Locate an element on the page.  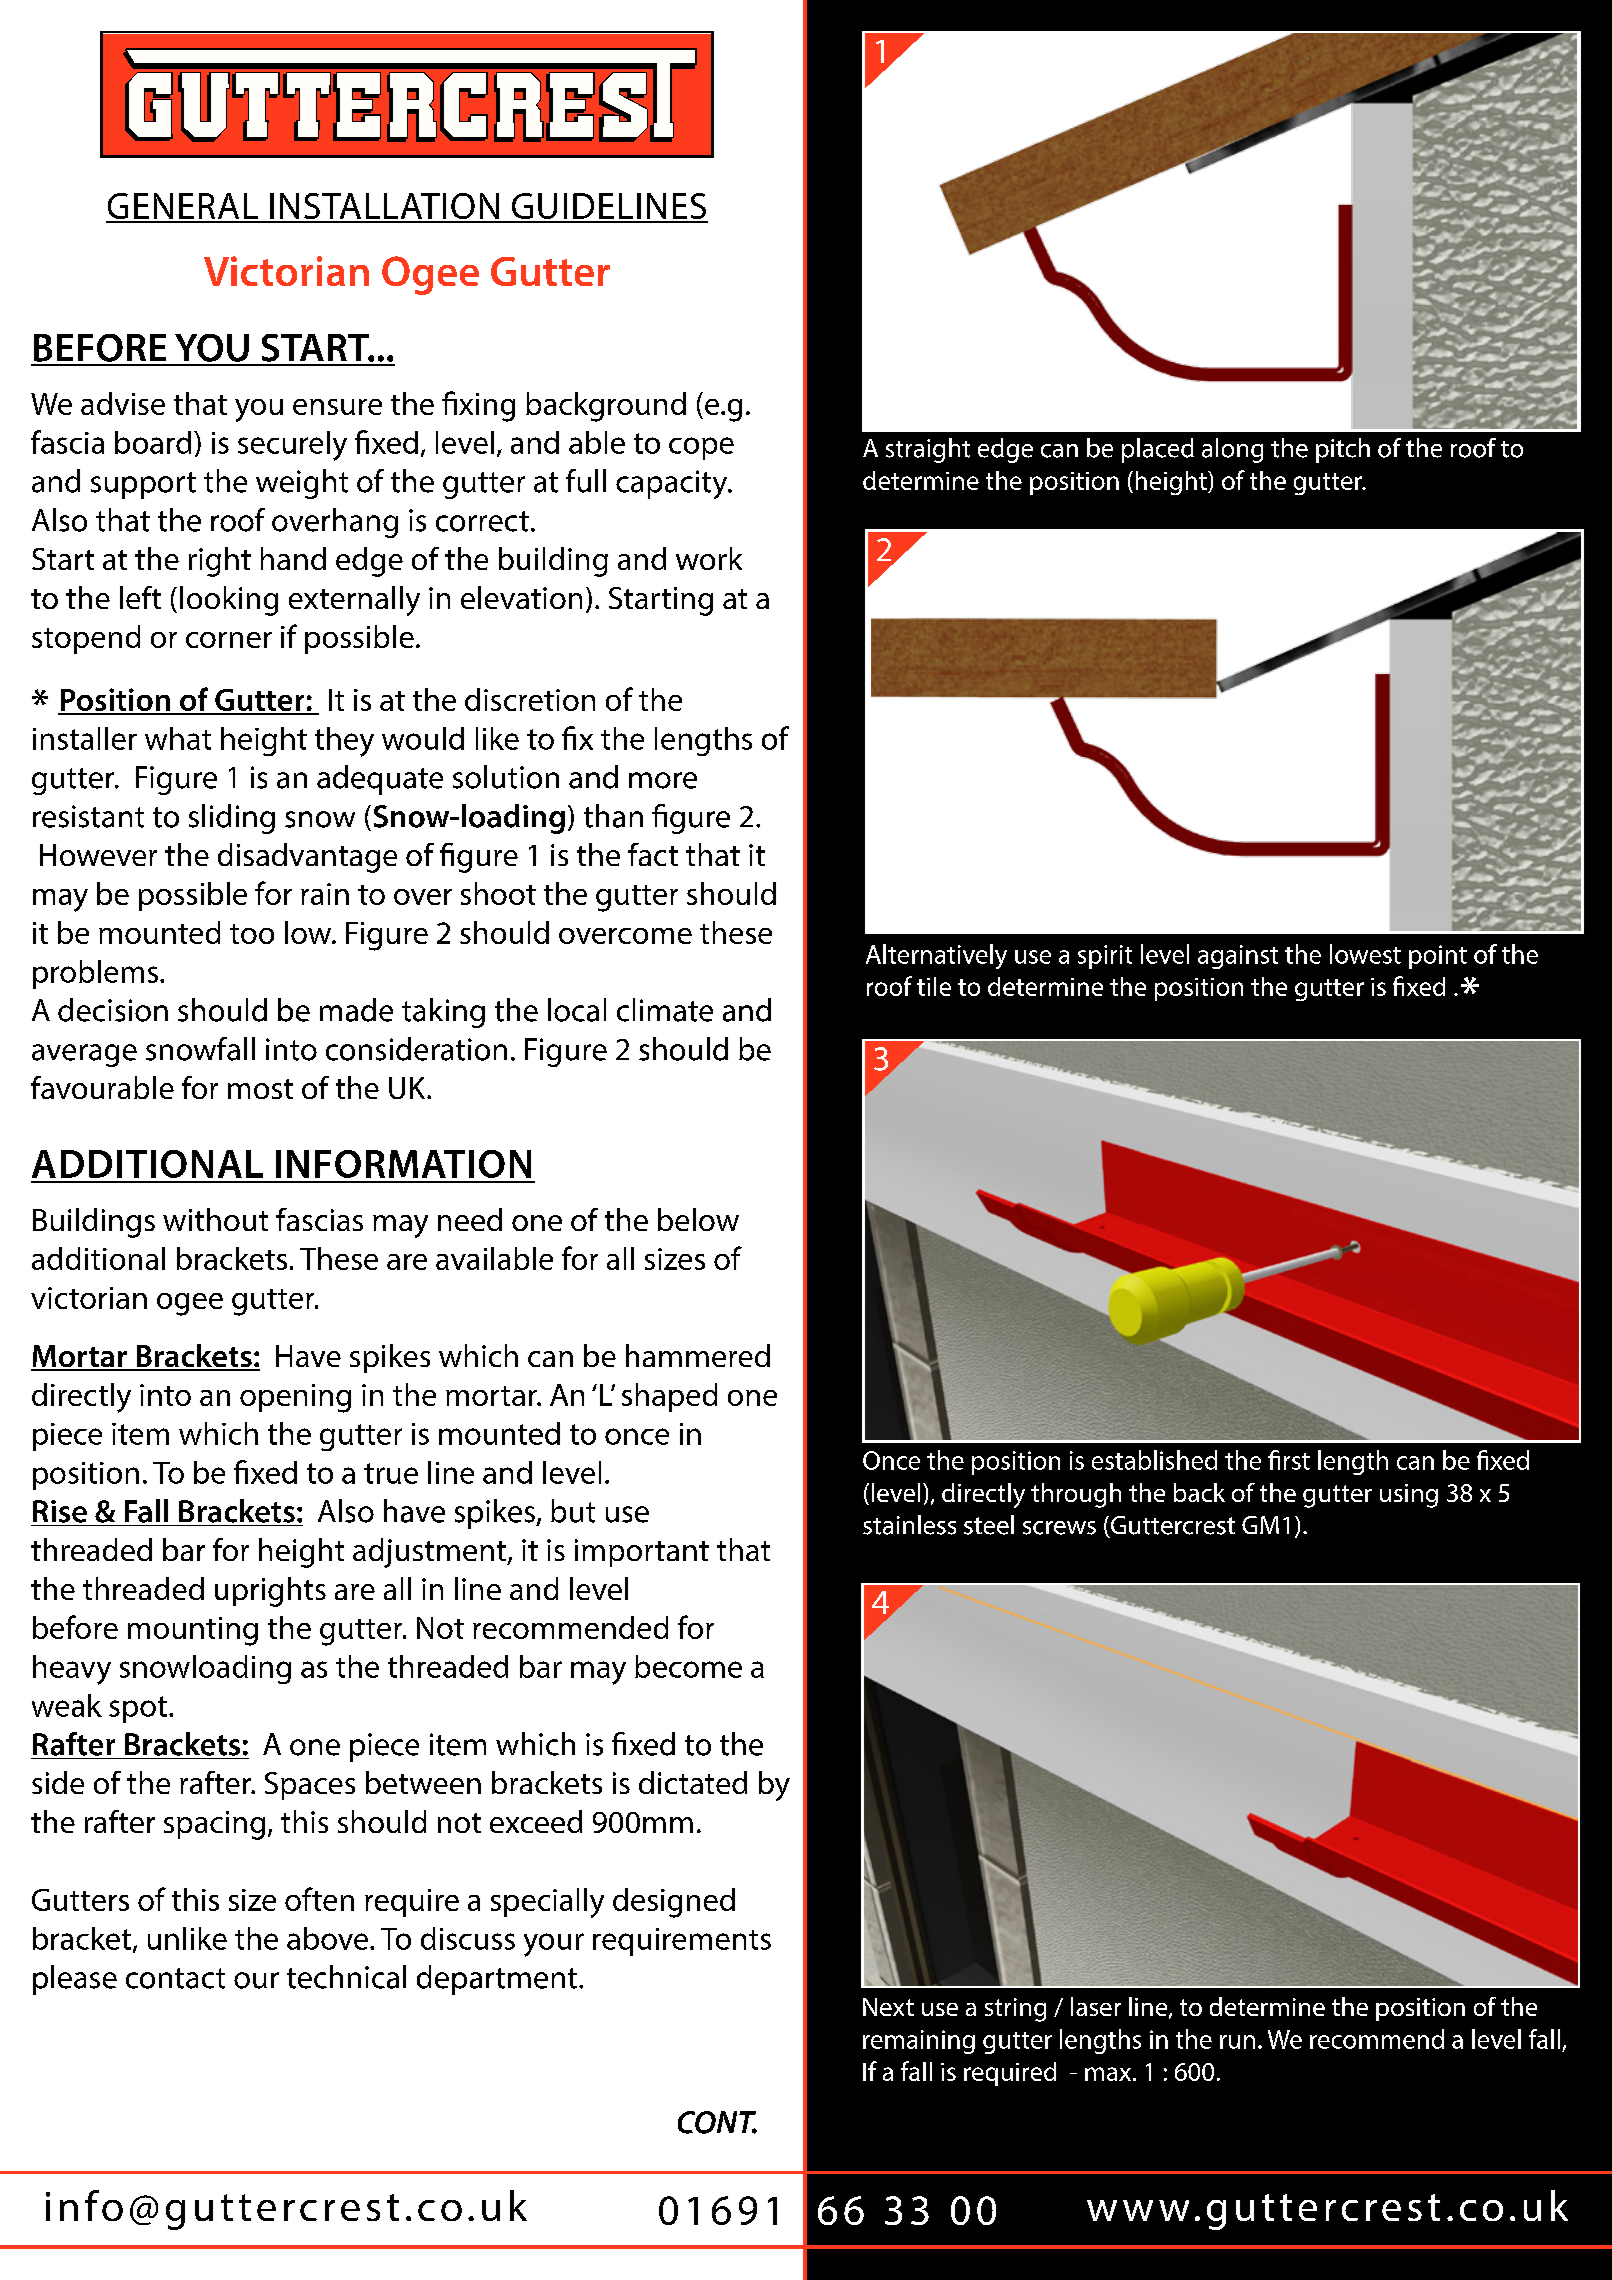
Next is located at coordinates (888, 2007).
